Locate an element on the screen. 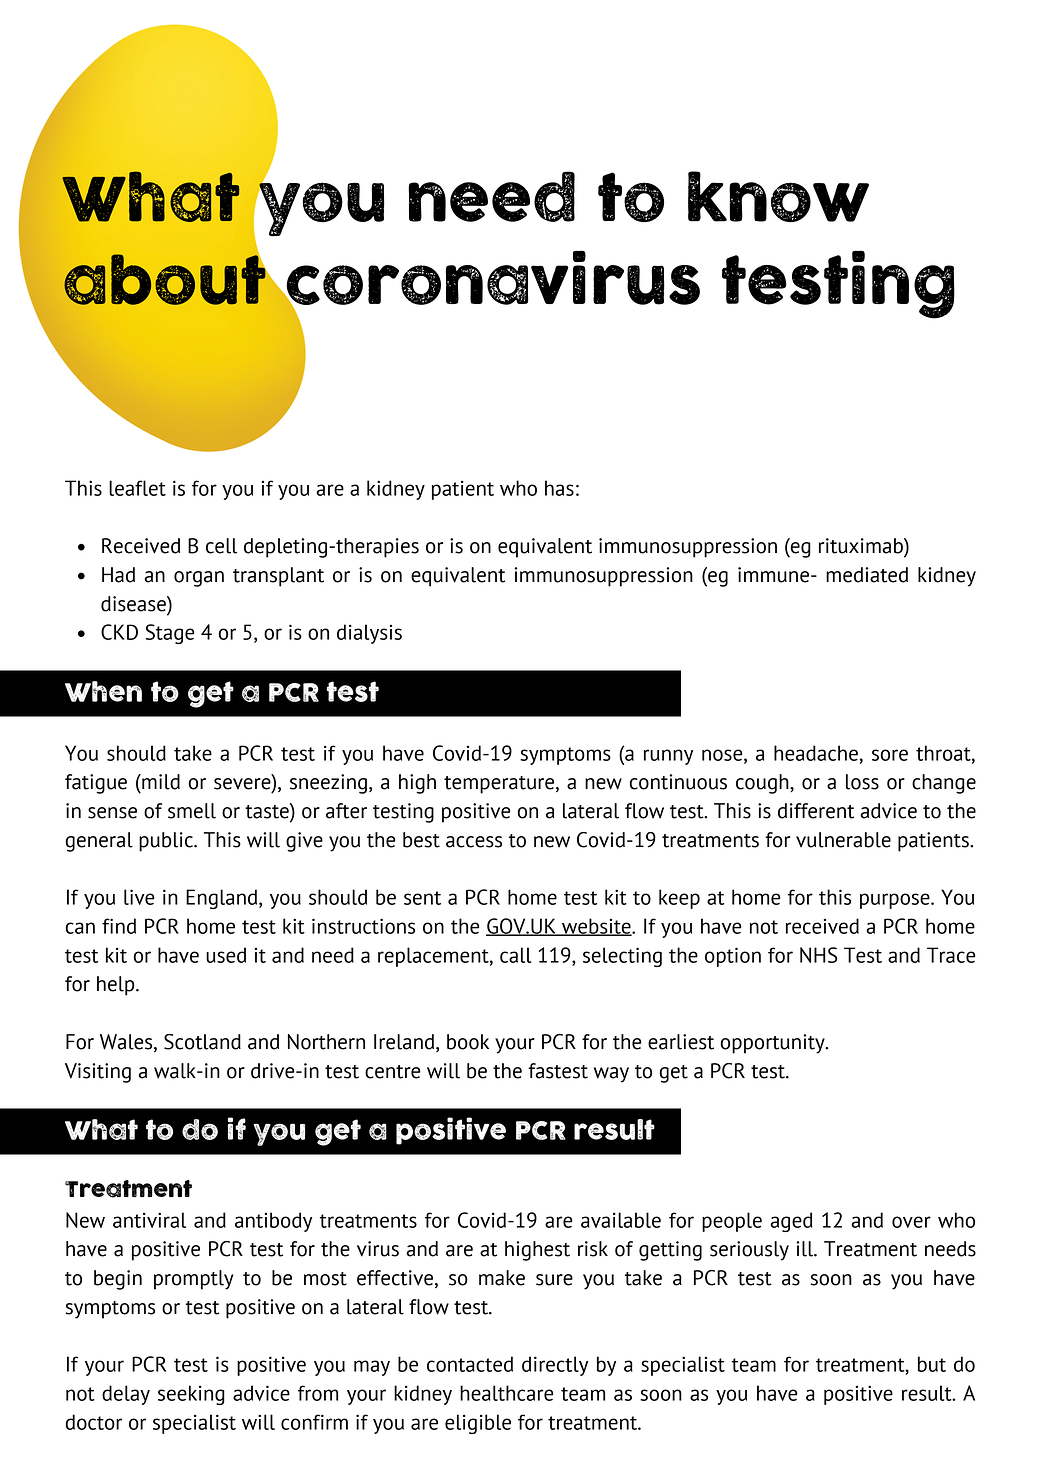  know is located at coordinates (778, 196).
